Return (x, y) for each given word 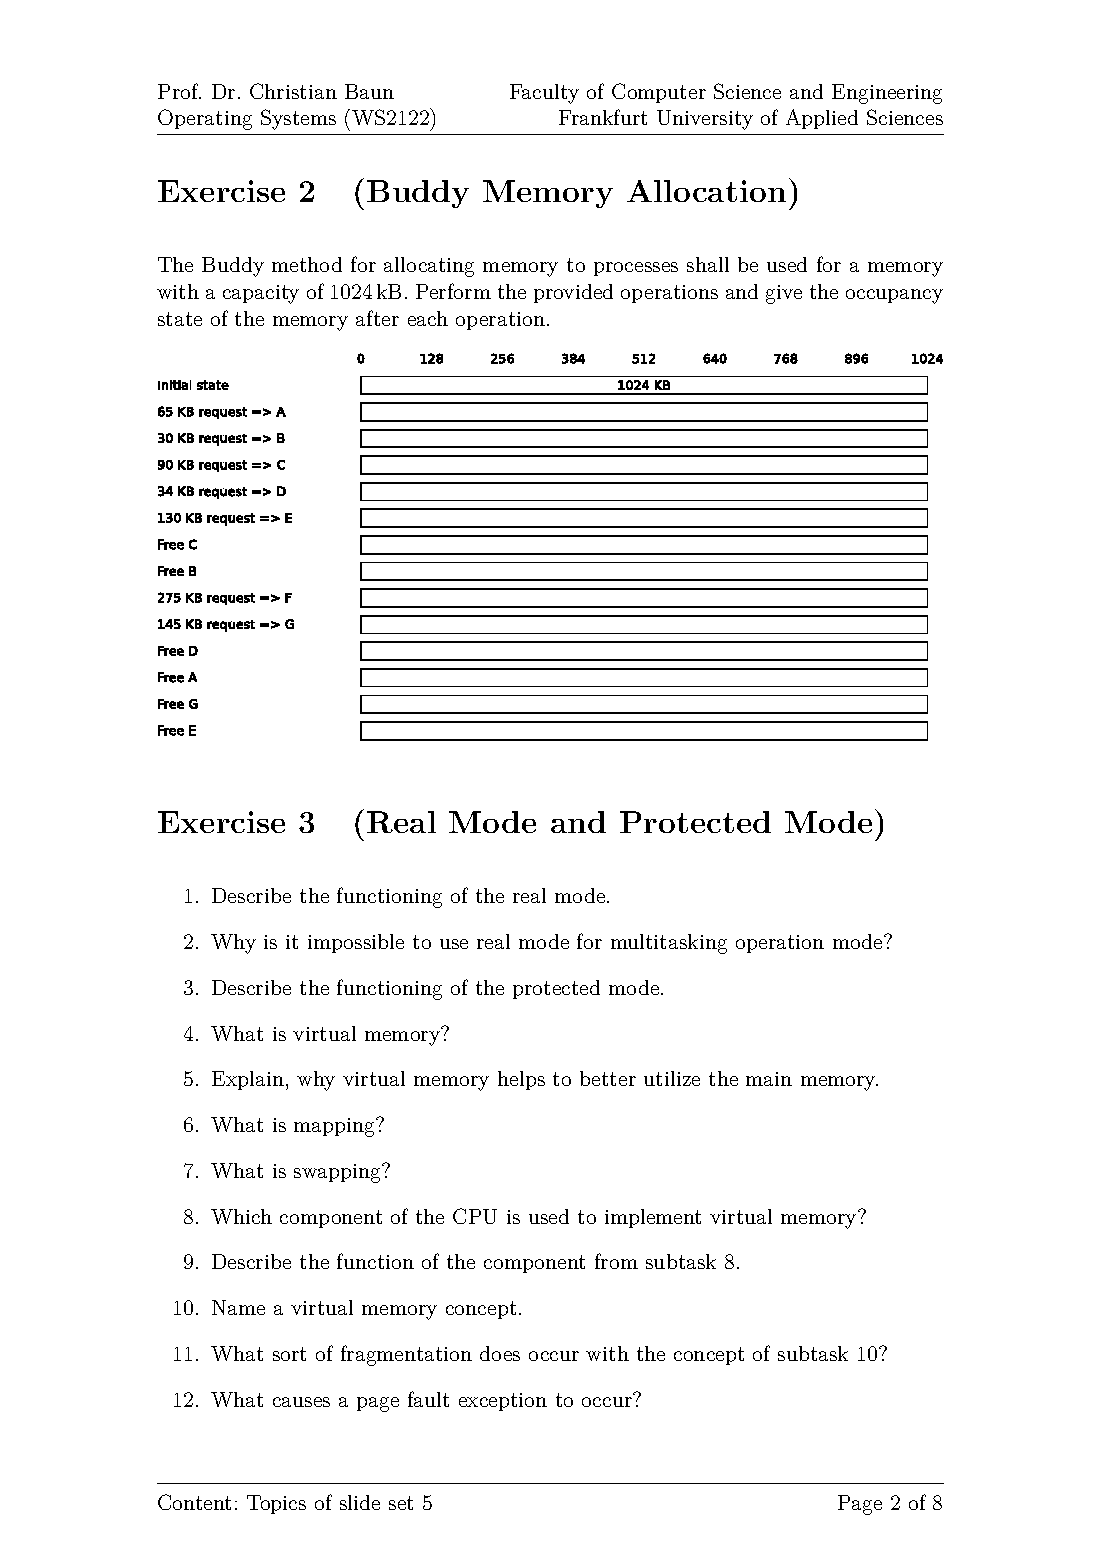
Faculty (544, 94)
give (784, 294)
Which (241, 1216)
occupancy (894, 296)
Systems (298, 119)
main (769, 1079)
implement (653, 1218)
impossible (356, 943)
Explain (248, 1080)
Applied (822, 119)
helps (521, 1080)
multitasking (669, 944)
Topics (276, 1504)
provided (573, 293)
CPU (475, 1216)
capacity (261, 294)
